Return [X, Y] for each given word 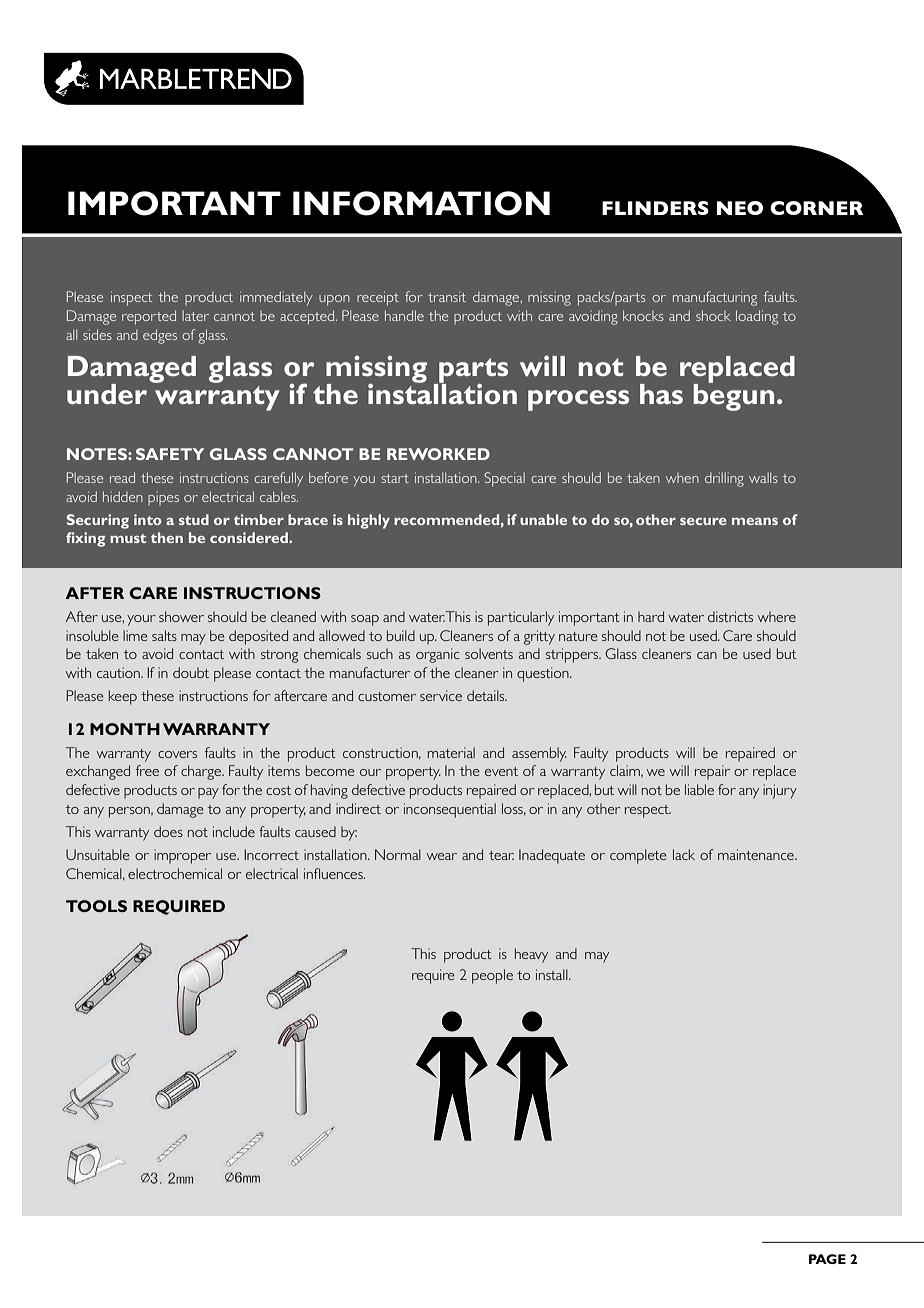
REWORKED [438, 454]
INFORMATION [421, 203]
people [492, 976]
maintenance [757, 854]
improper [182, 856]
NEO [740, 208]
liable [699, 789]
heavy [531, 955]
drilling [724, 479]
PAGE [827, 1259]
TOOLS [96, 906]
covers [177, 754]
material [451, 752]
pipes [163, 498]
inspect [131, 298]
